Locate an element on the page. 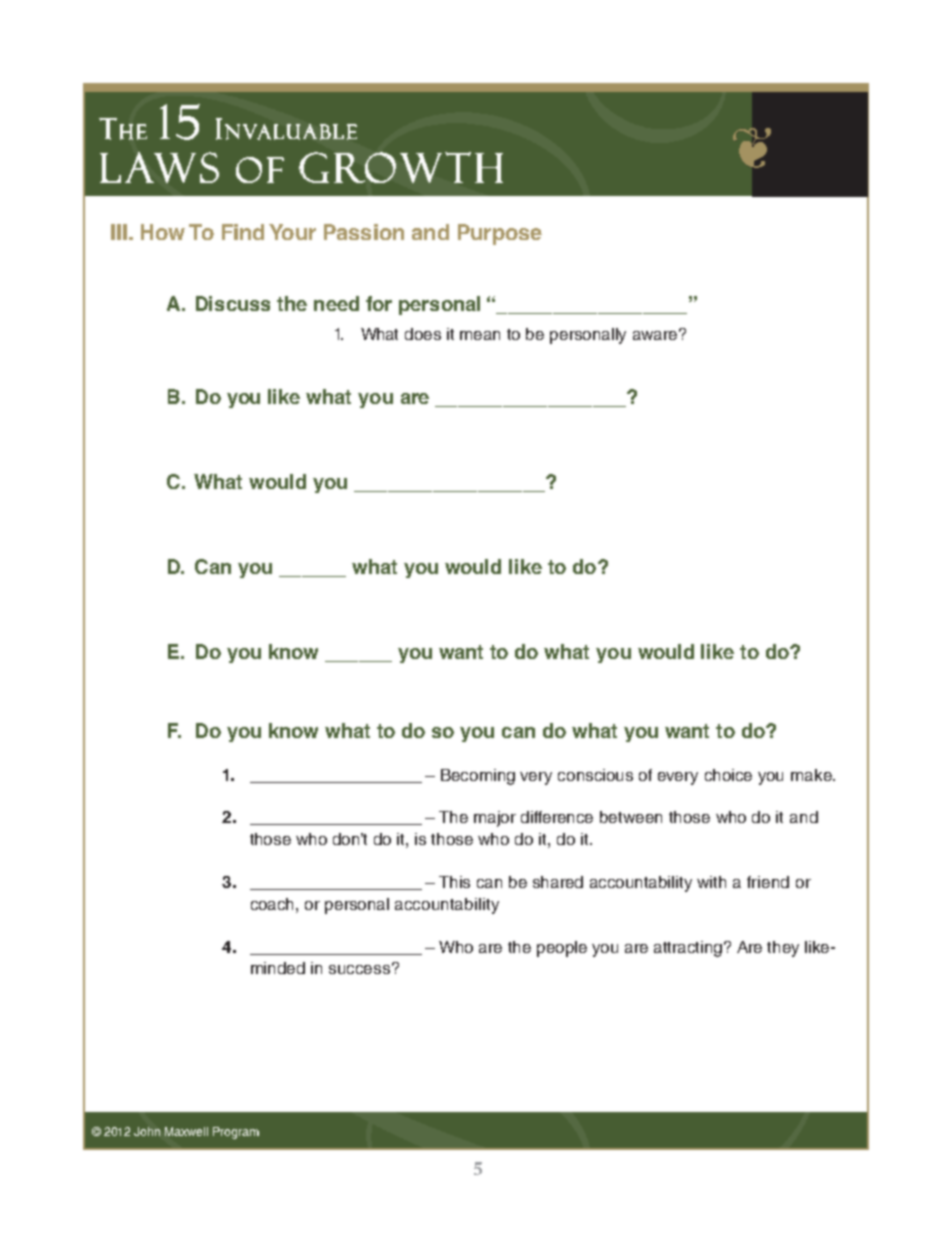 The height and width of the image is (1233, 952). does is located at coordinates (423, 334).
